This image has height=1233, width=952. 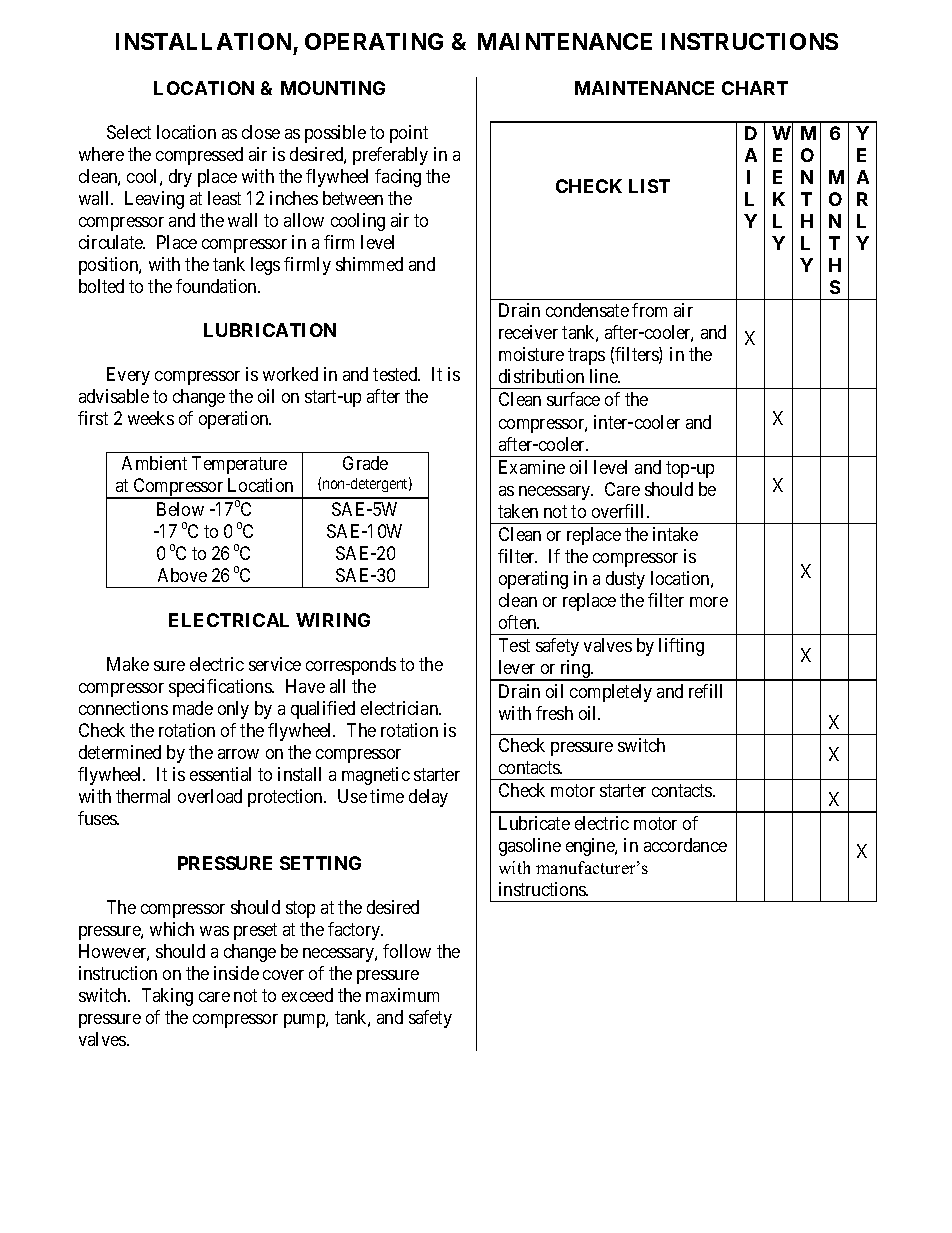 What do you see at coordinates (167, 997) in the image?
I see `Taking` at bounding box center [167, 997].
